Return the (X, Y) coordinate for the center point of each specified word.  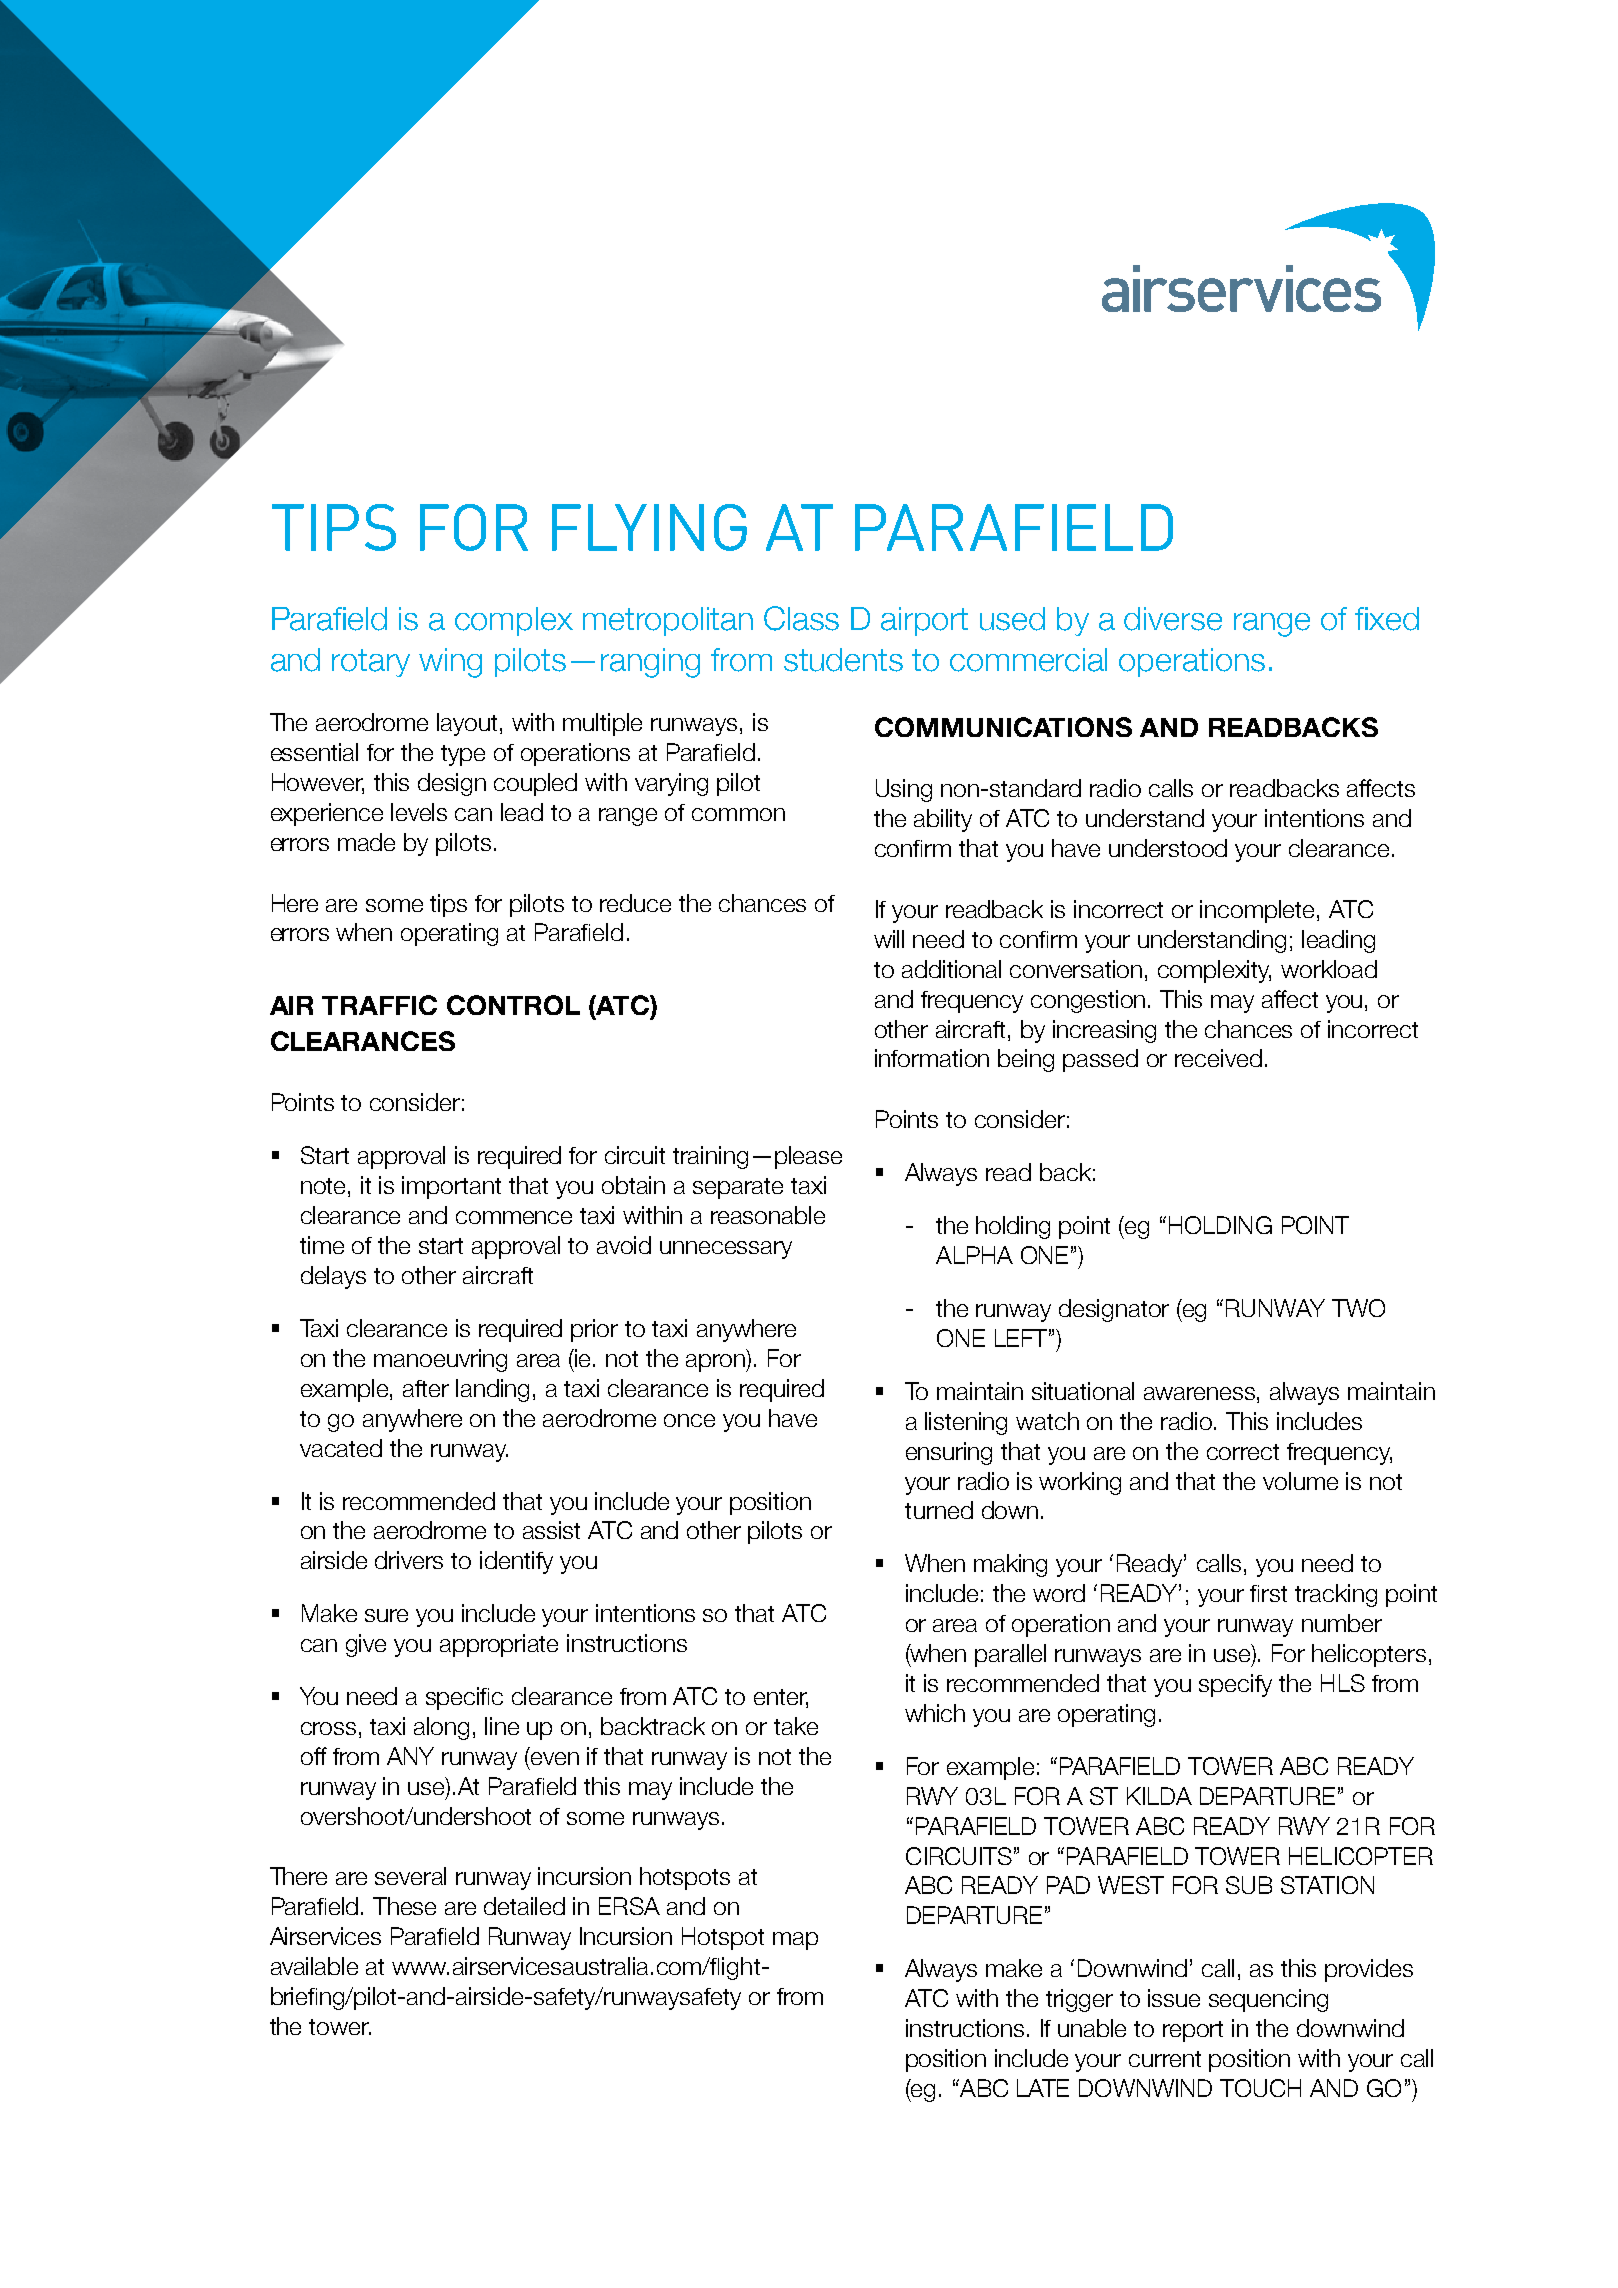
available (314, 1966)
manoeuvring (440, 1360)
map (795, 1941)
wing (450, 663)
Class (801, 618)
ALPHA (974, 1255)
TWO (1358, 1308)
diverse (1173, 619)
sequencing (1268, 2000)
